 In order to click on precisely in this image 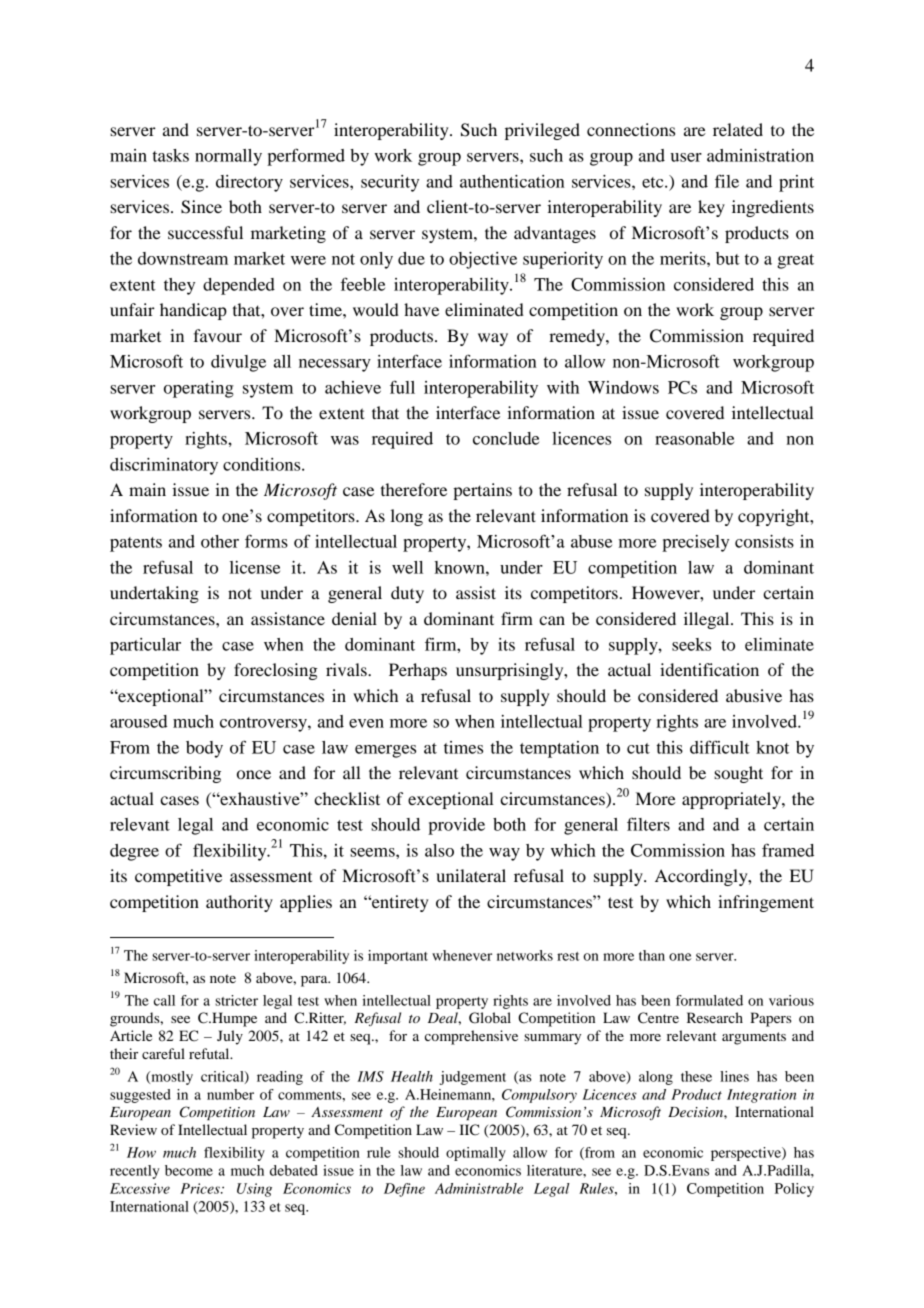, I will do `click(695, 543)`.
